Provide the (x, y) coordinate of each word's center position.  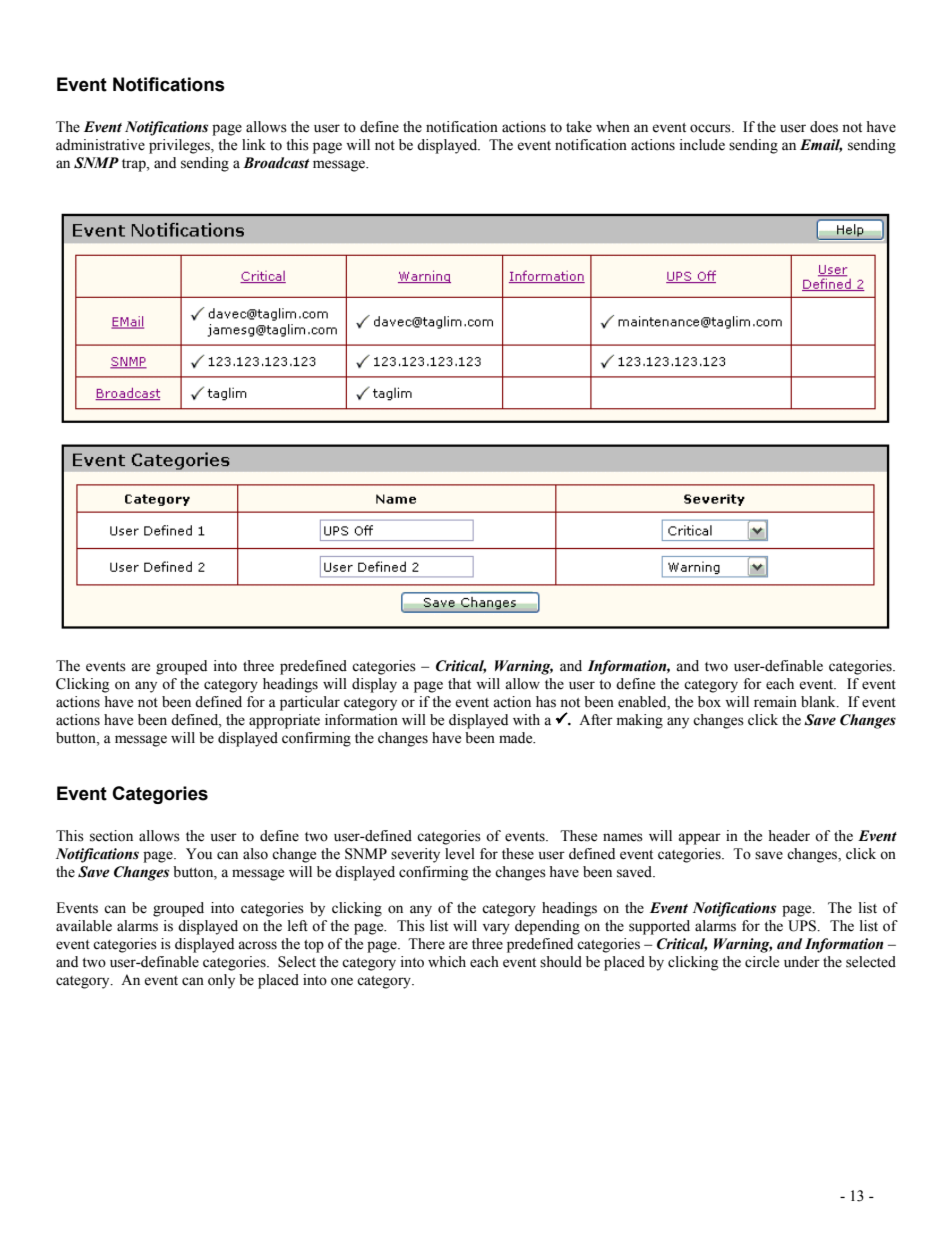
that (459, 683)
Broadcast (276, 163)
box (709, 702)
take (579, 127)
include (702, 145)
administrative (100, 145)
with (526, 719)
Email (821, 146)
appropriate (284, 721)
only (221, 981)
